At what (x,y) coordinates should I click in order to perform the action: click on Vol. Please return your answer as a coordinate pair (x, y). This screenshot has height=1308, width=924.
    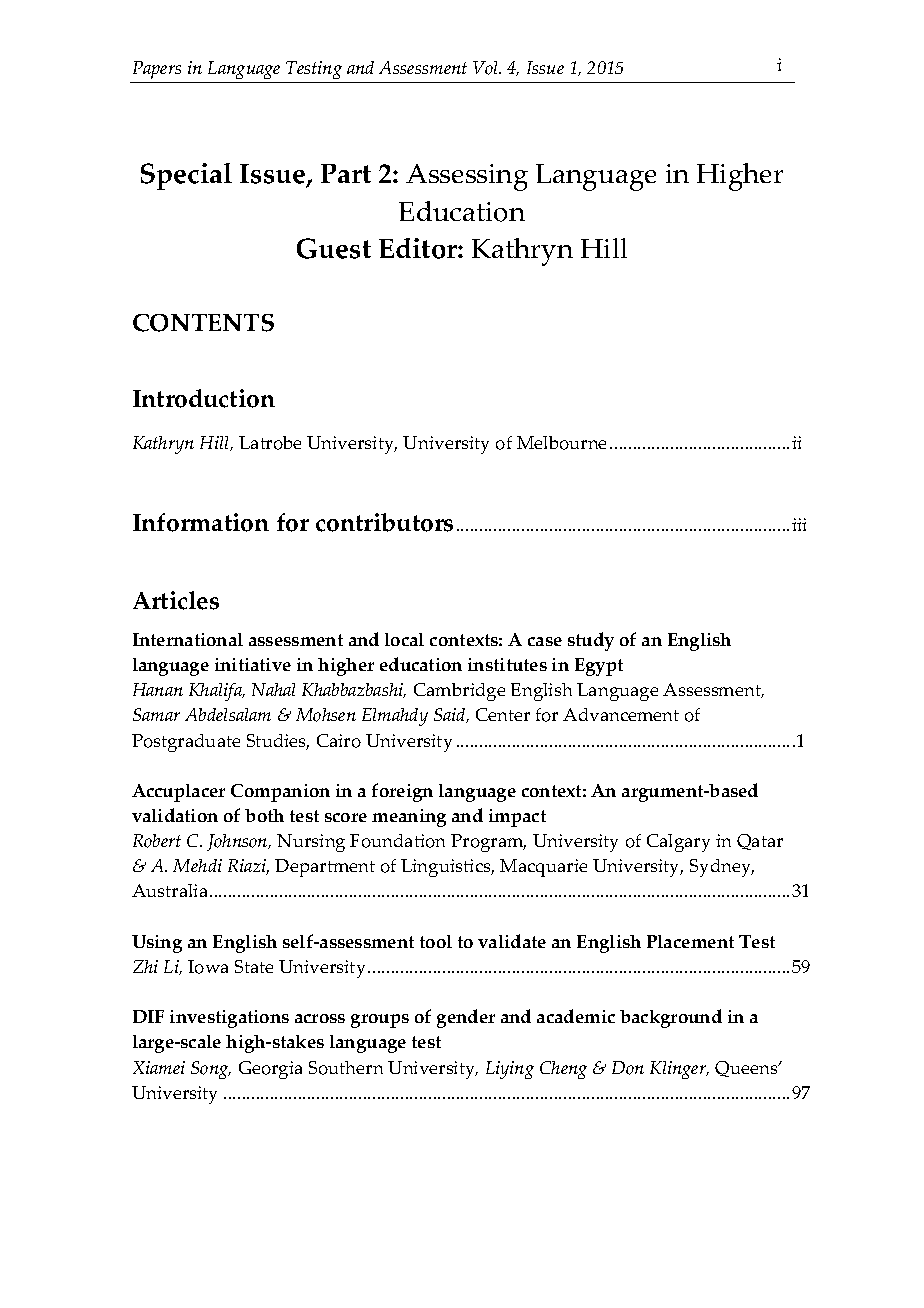
    Looking at the image, I should click on (486, 68).
